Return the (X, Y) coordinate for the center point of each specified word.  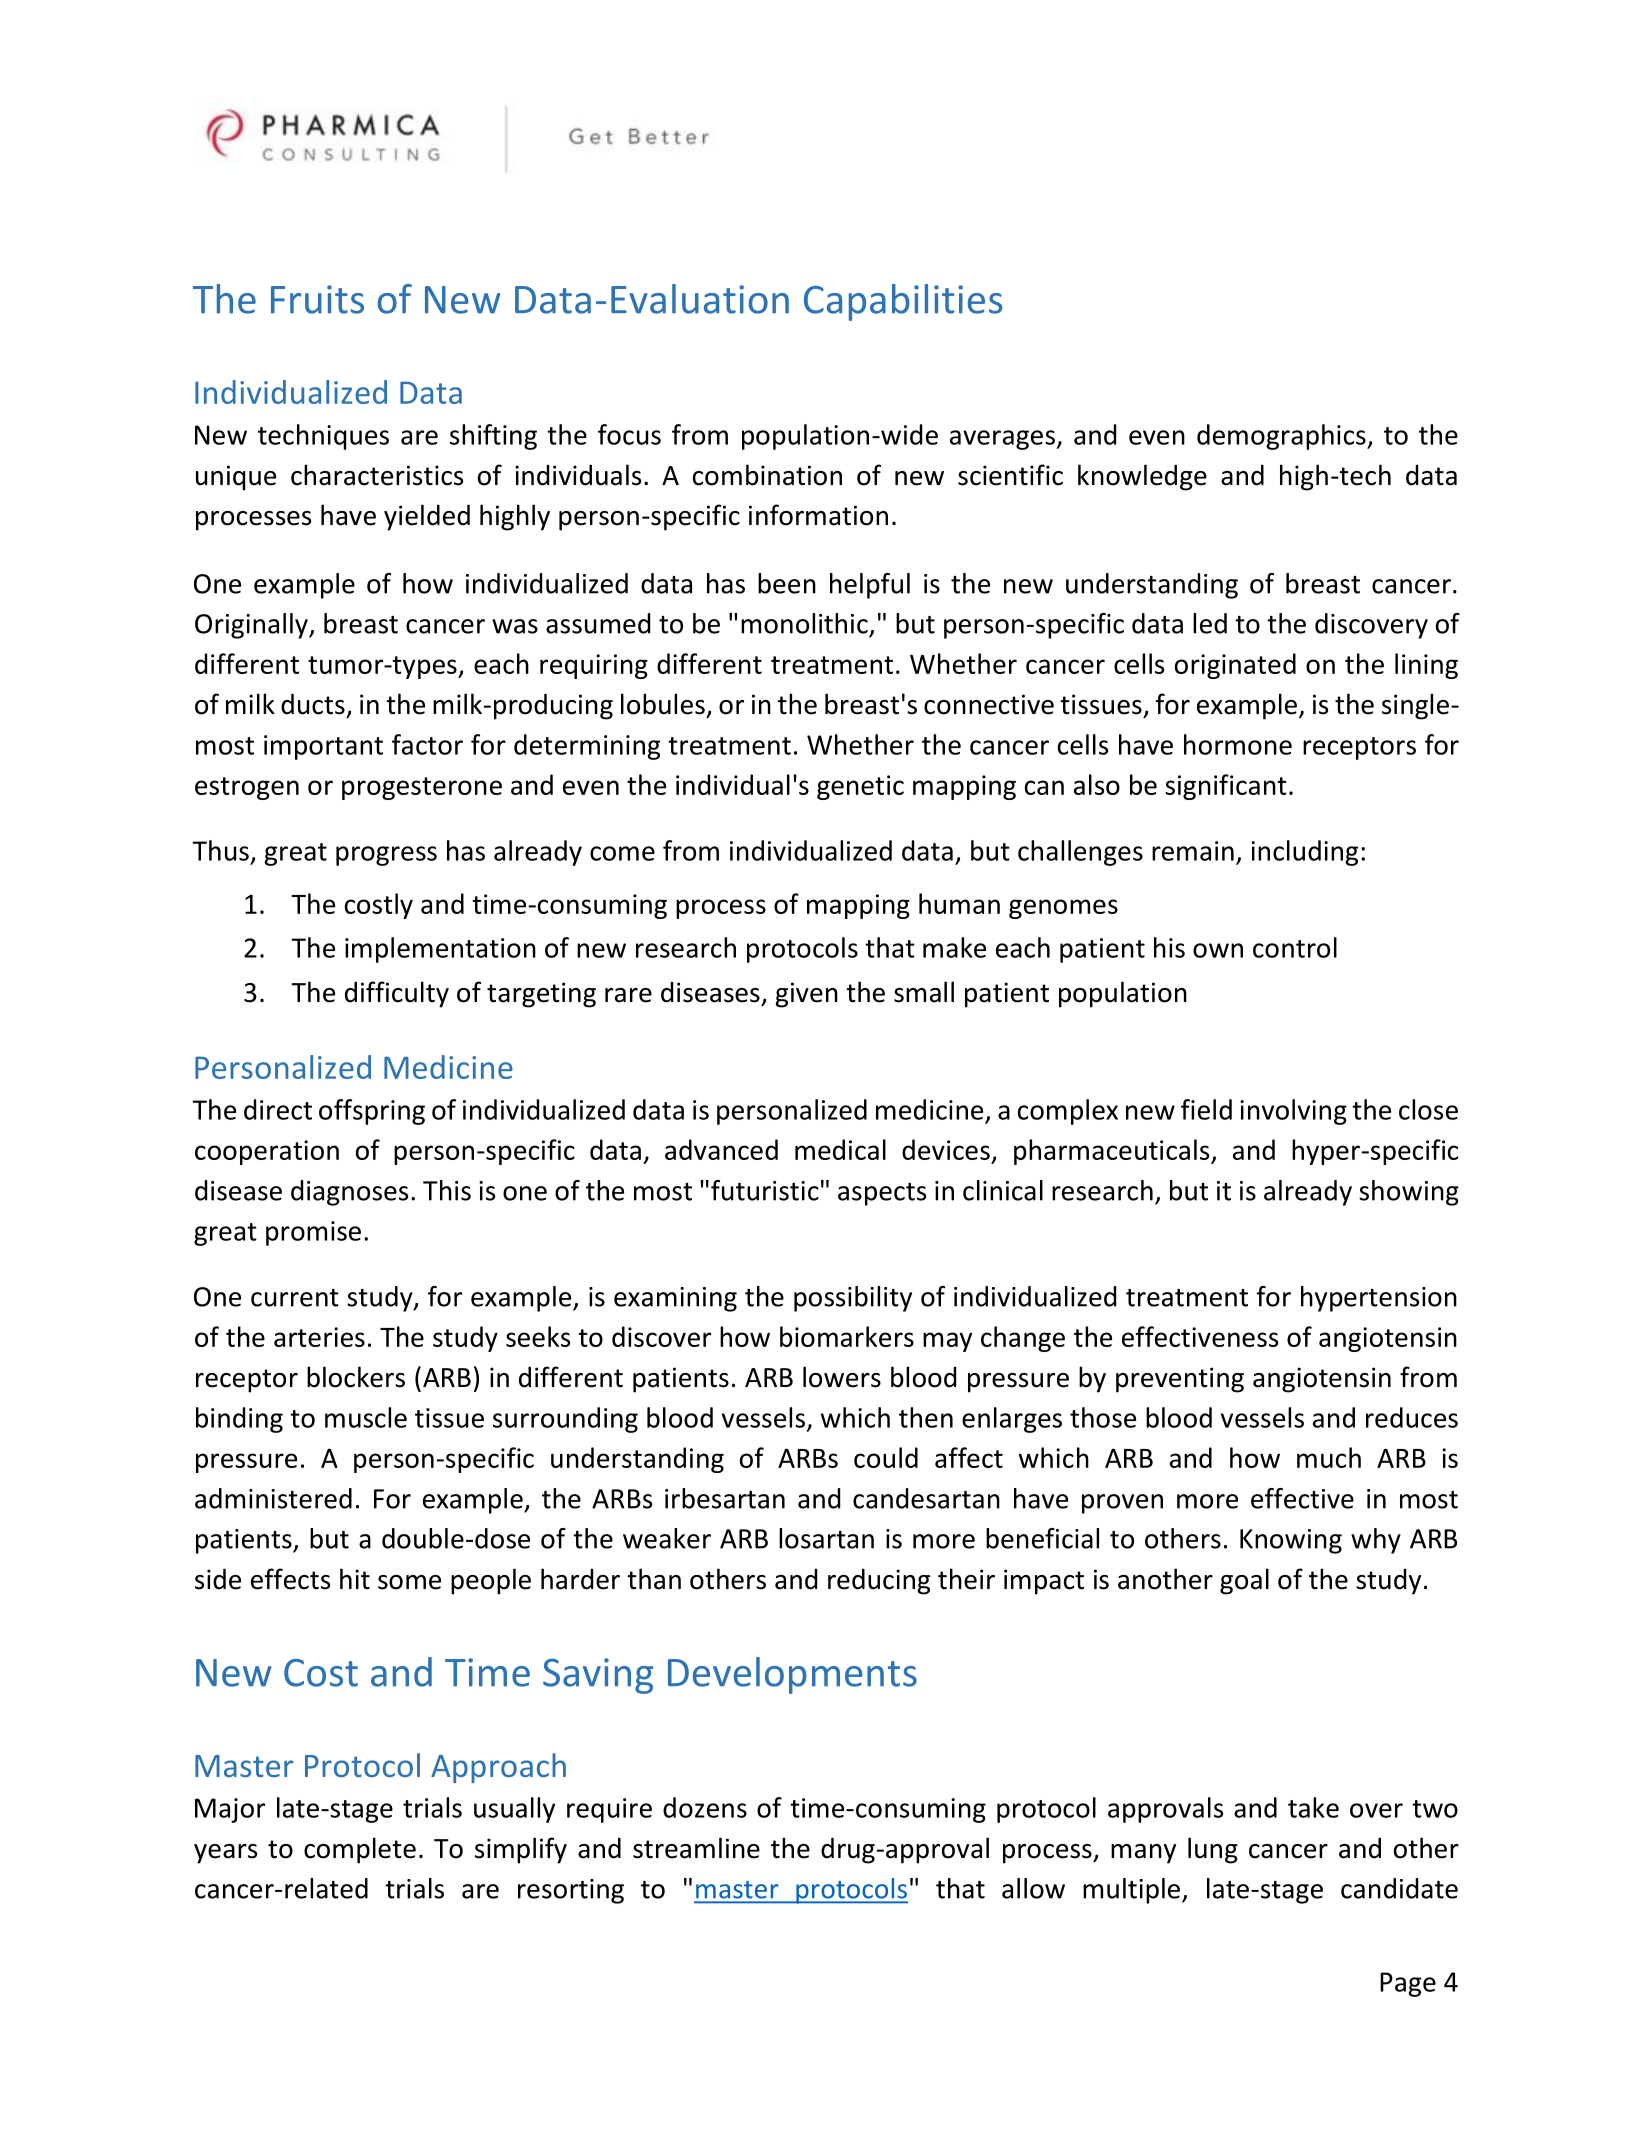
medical (840, 1149)
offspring (372, 1112)
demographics (1282, 437)
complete (360, 1850)
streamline (696, 1848)
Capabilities (903, 302)
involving (1293, 1112)
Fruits (317, 299)
